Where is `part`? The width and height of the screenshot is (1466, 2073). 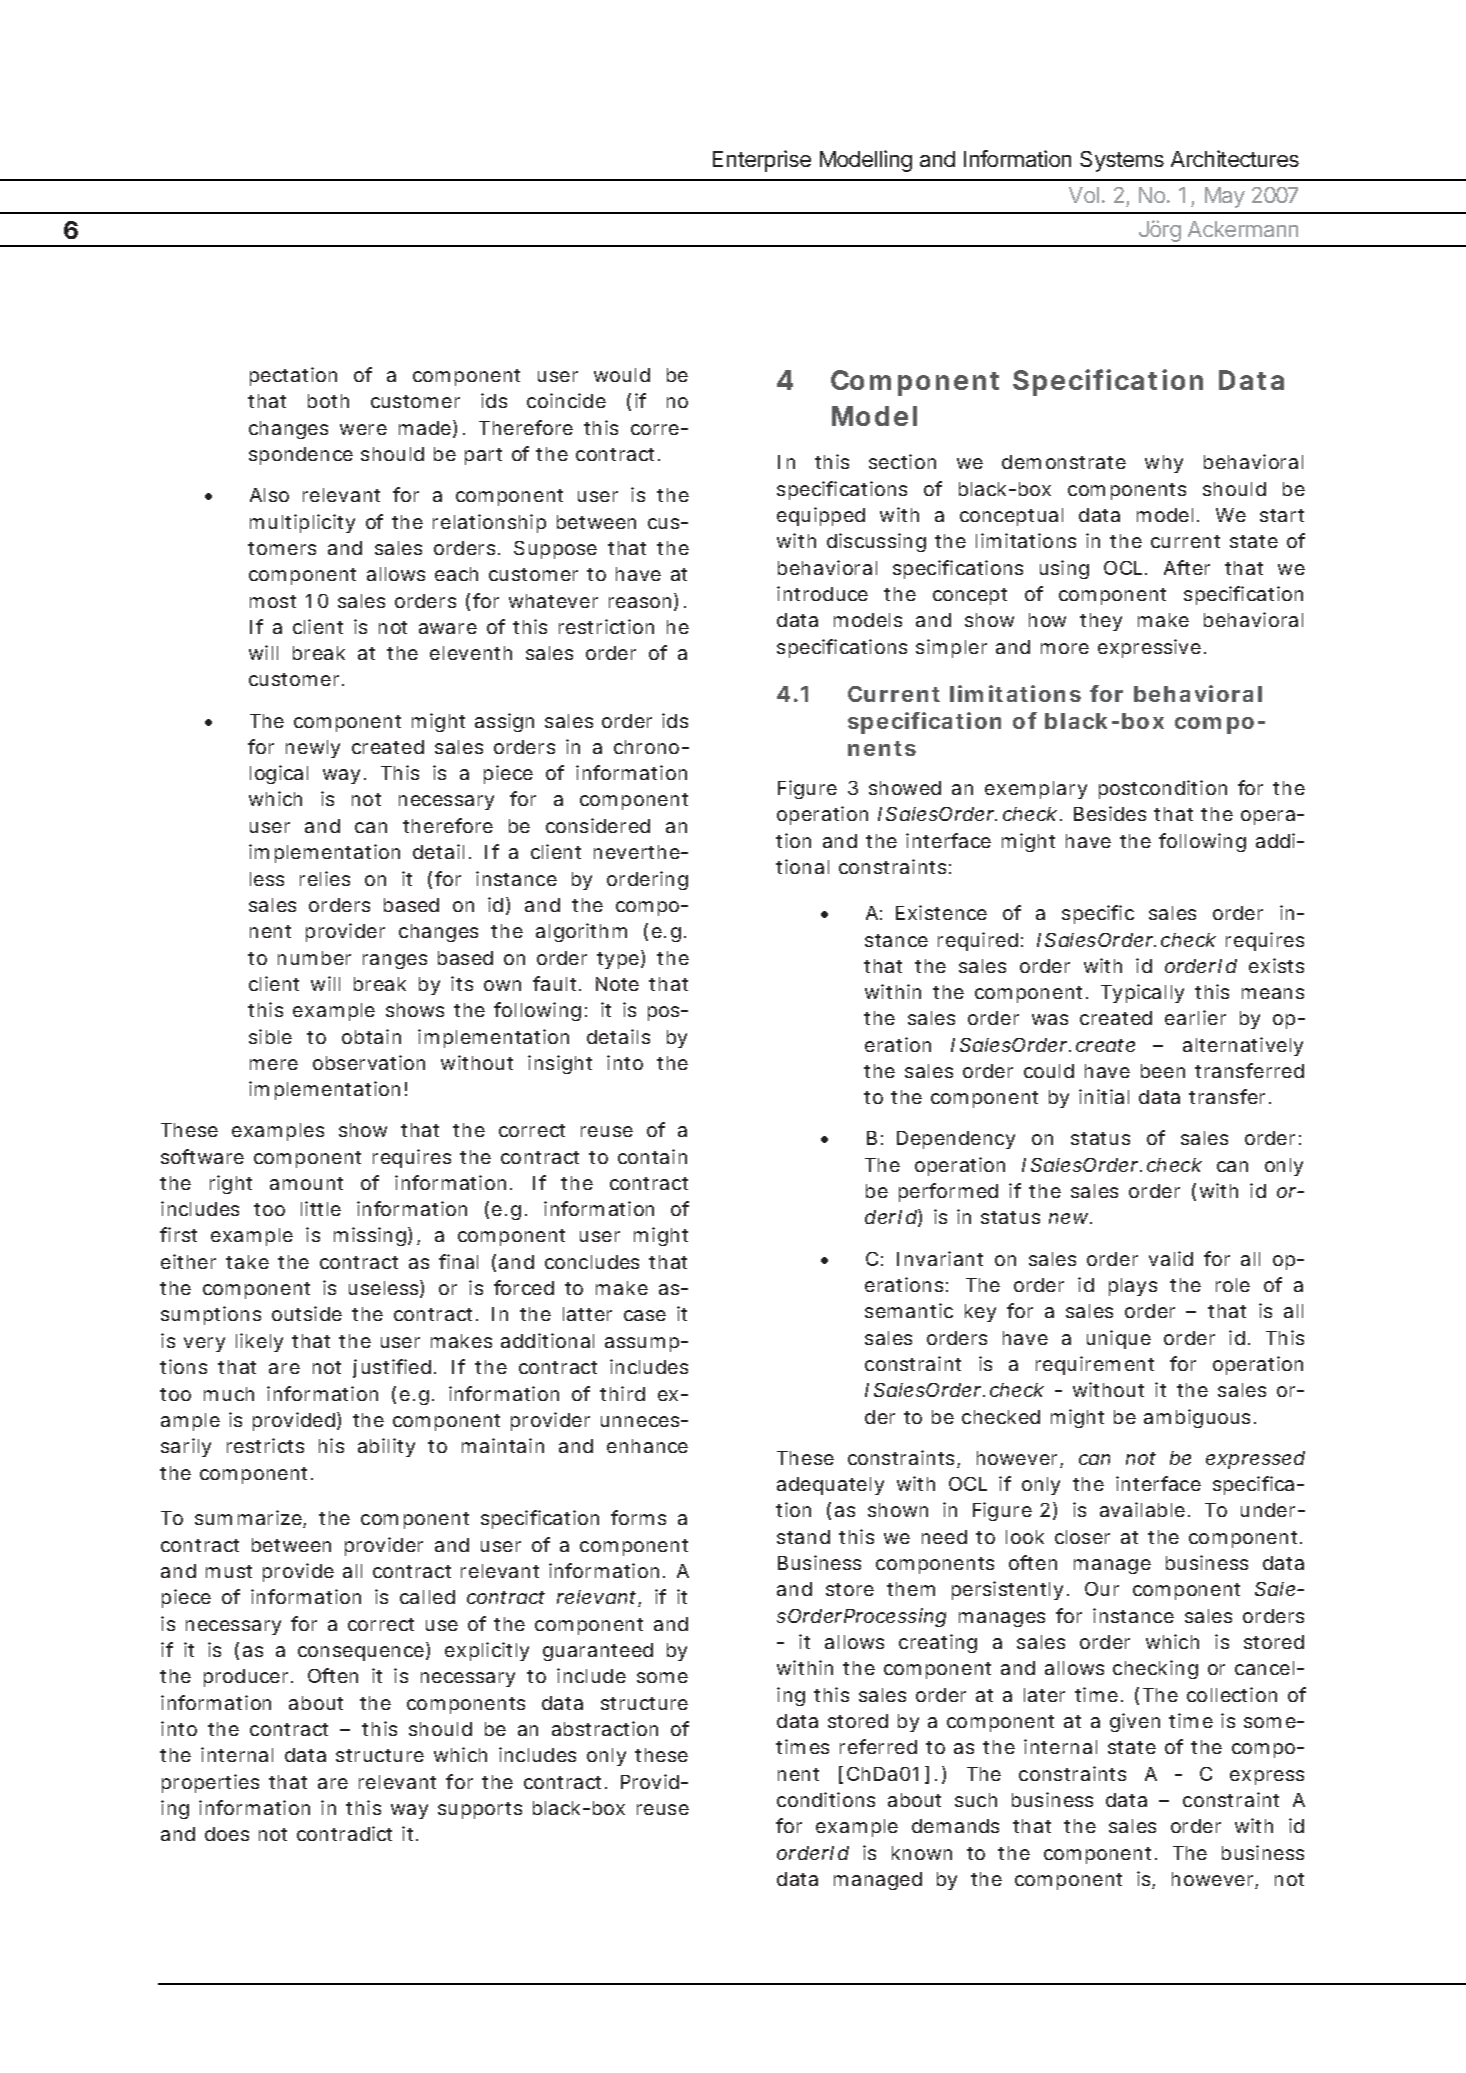
part is located at coordinates (483, 456).
